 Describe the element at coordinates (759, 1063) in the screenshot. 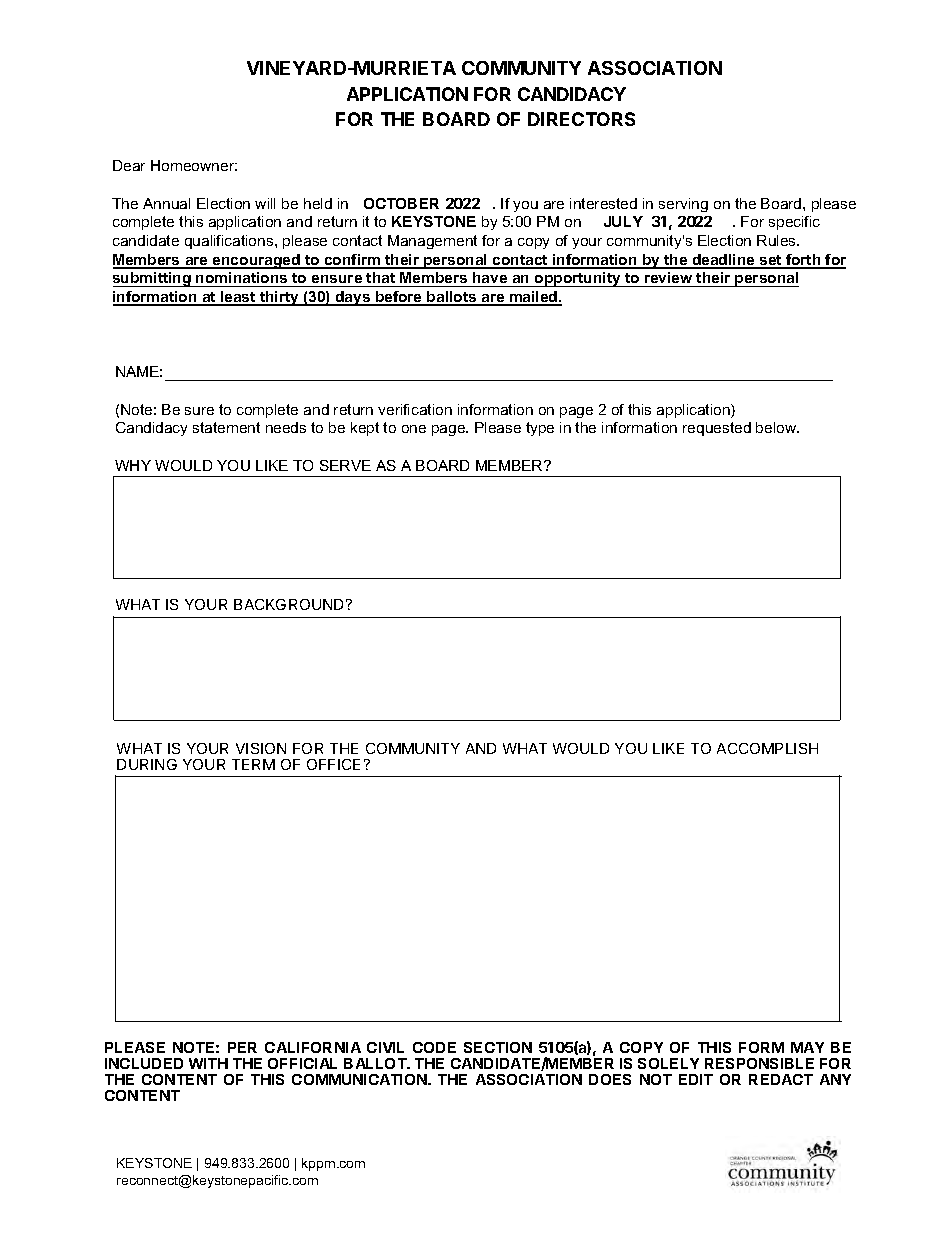

I see `RESPONSIBLE` at that location.
